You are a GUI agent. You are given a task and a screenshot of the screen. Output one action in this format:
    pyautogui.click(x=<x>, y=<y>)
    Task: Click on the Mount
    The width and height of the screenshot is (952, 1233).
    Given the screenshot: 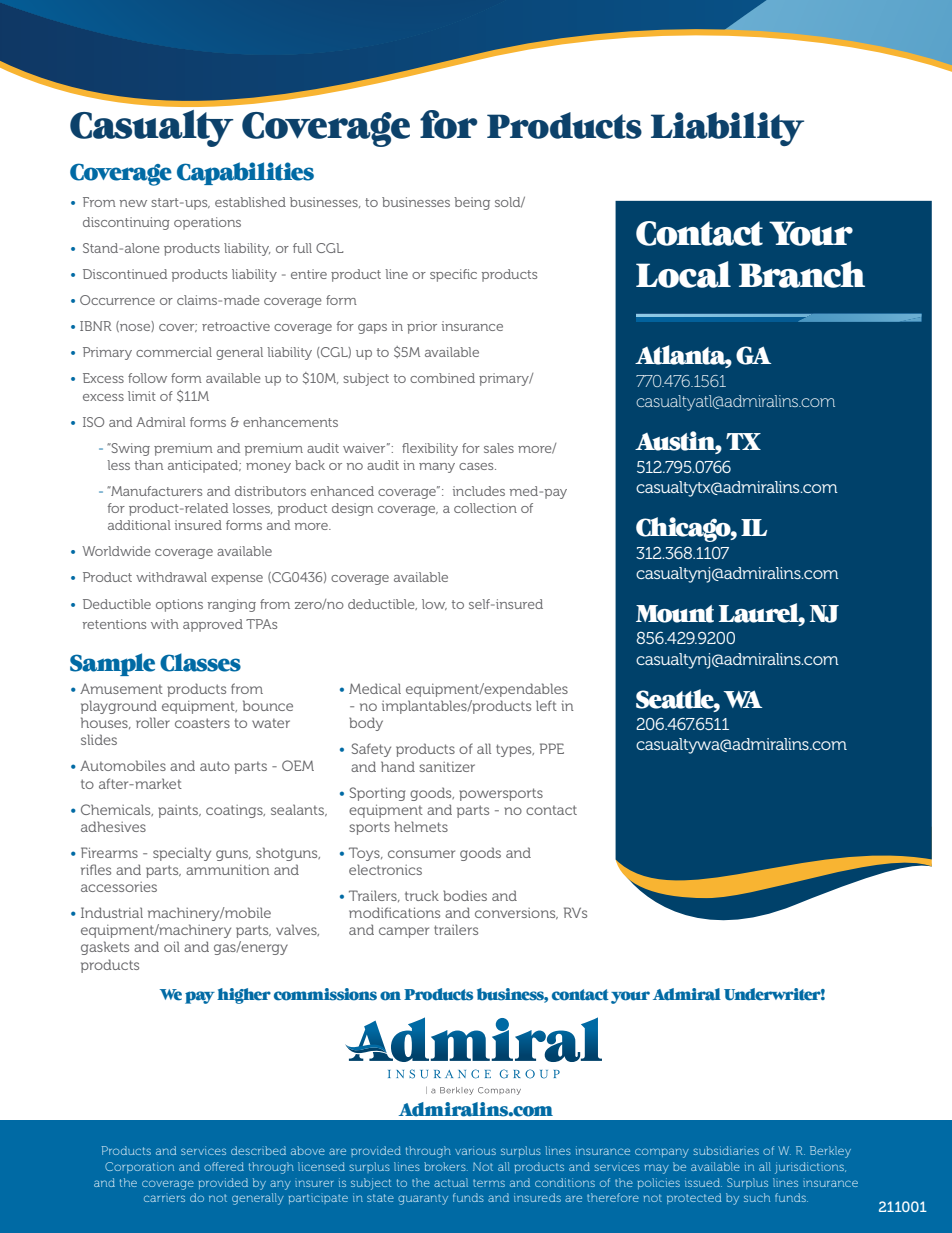 What is the action you would take?
    pyautogui.click(x=675, y=614)
